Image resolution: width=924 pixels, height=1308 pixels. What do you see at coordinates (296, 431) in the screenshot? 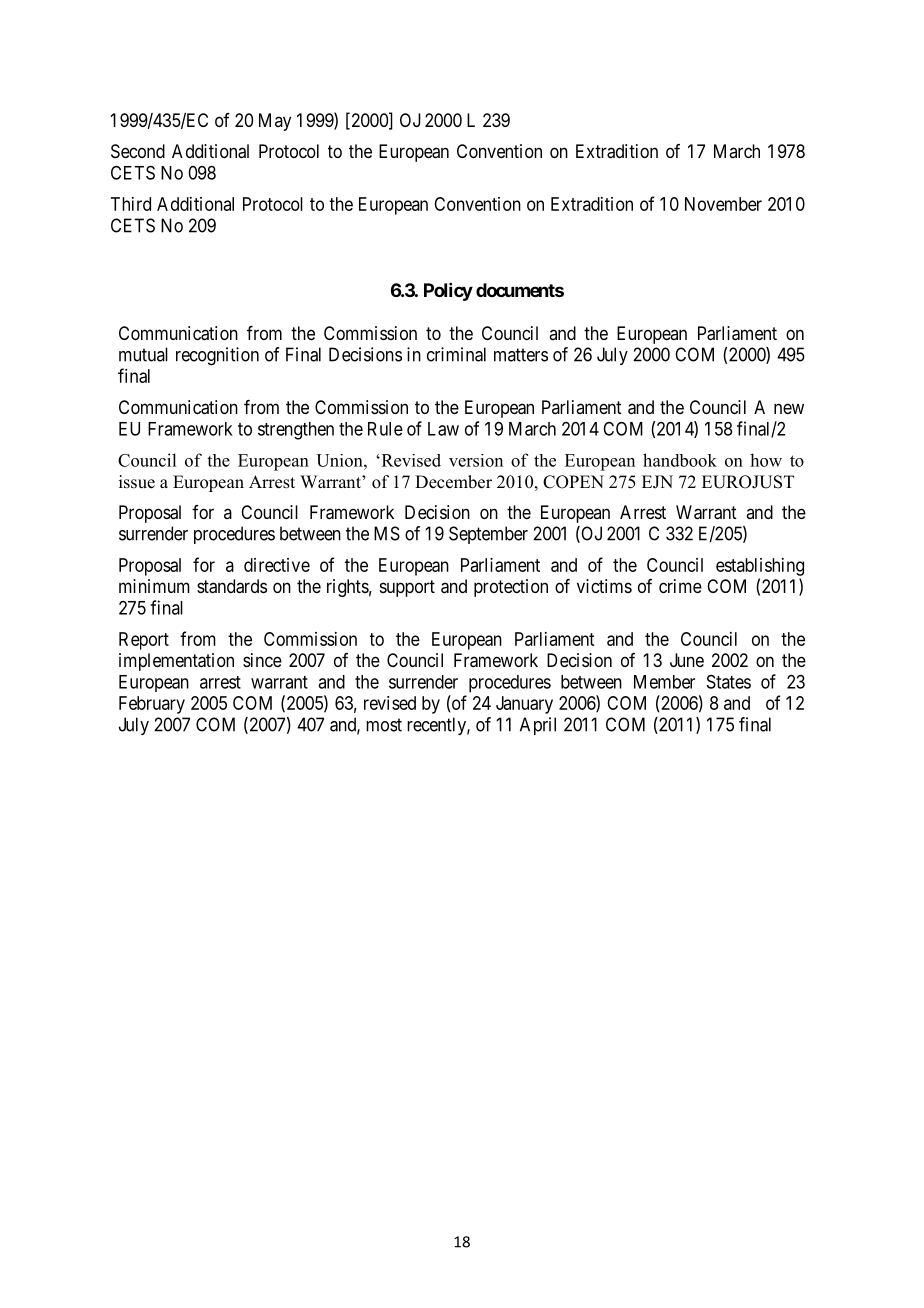
I see `strengthen` at bounding box center [296, 431].
